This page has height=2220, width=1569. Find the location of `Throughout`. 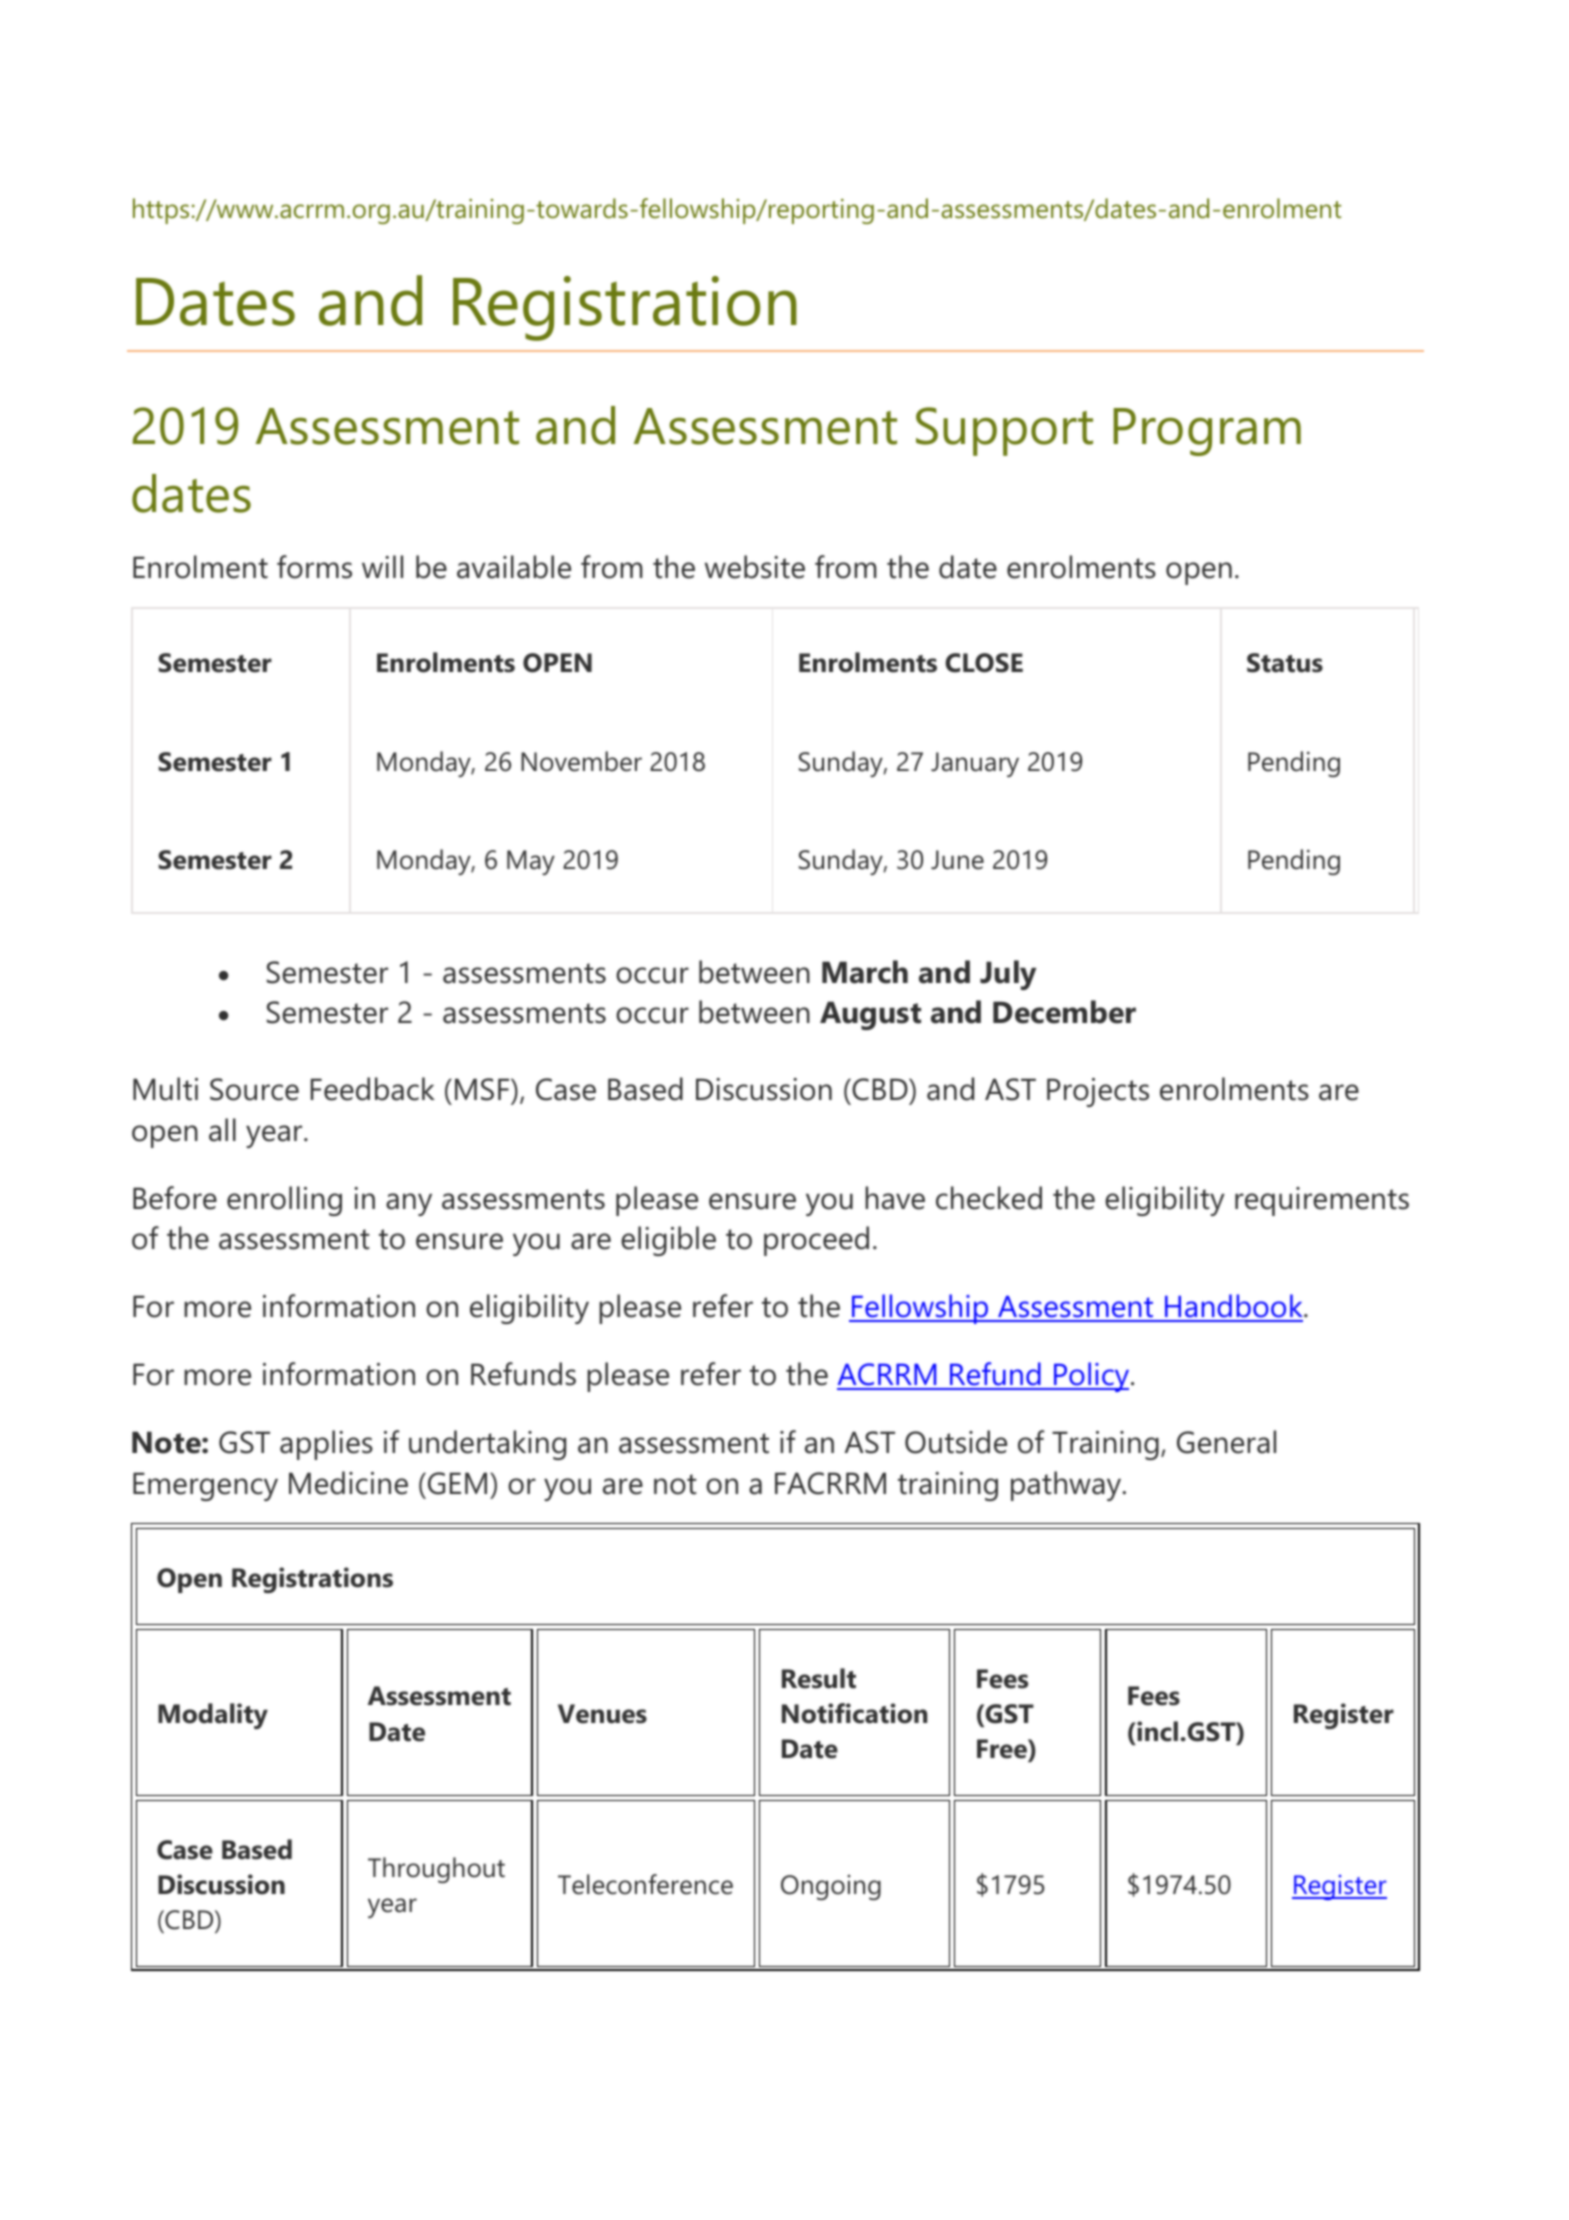

Throughout is located at coordinates (436, 1870).
